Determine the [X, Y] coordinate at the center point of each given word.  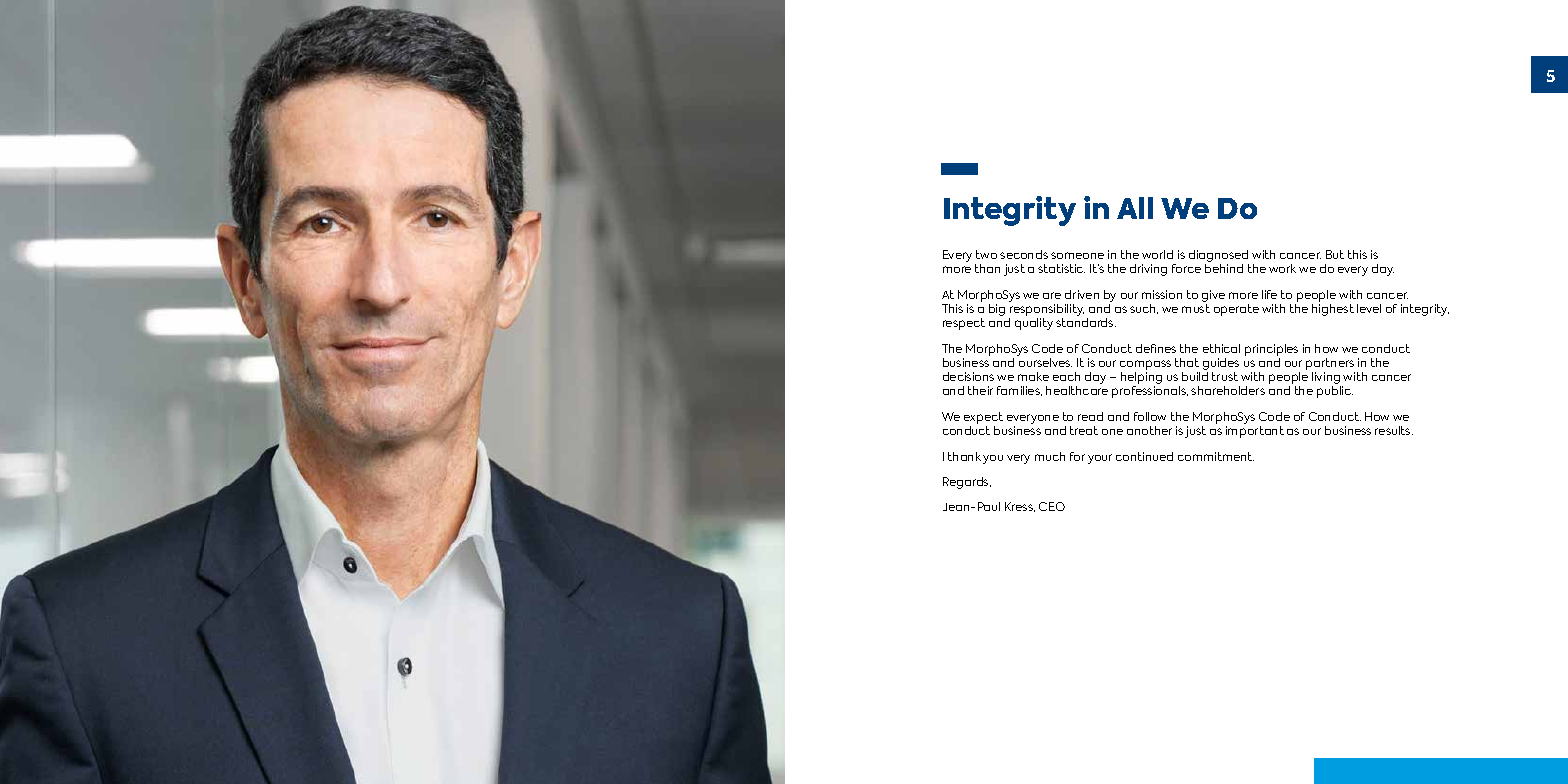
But [1335, 254]
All [1135, 208]
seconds [1024, 254]
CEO [1052, 506]
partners [1330, 365]
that [1187, 362]
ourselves [1045, 362]
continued [1144, 456]
